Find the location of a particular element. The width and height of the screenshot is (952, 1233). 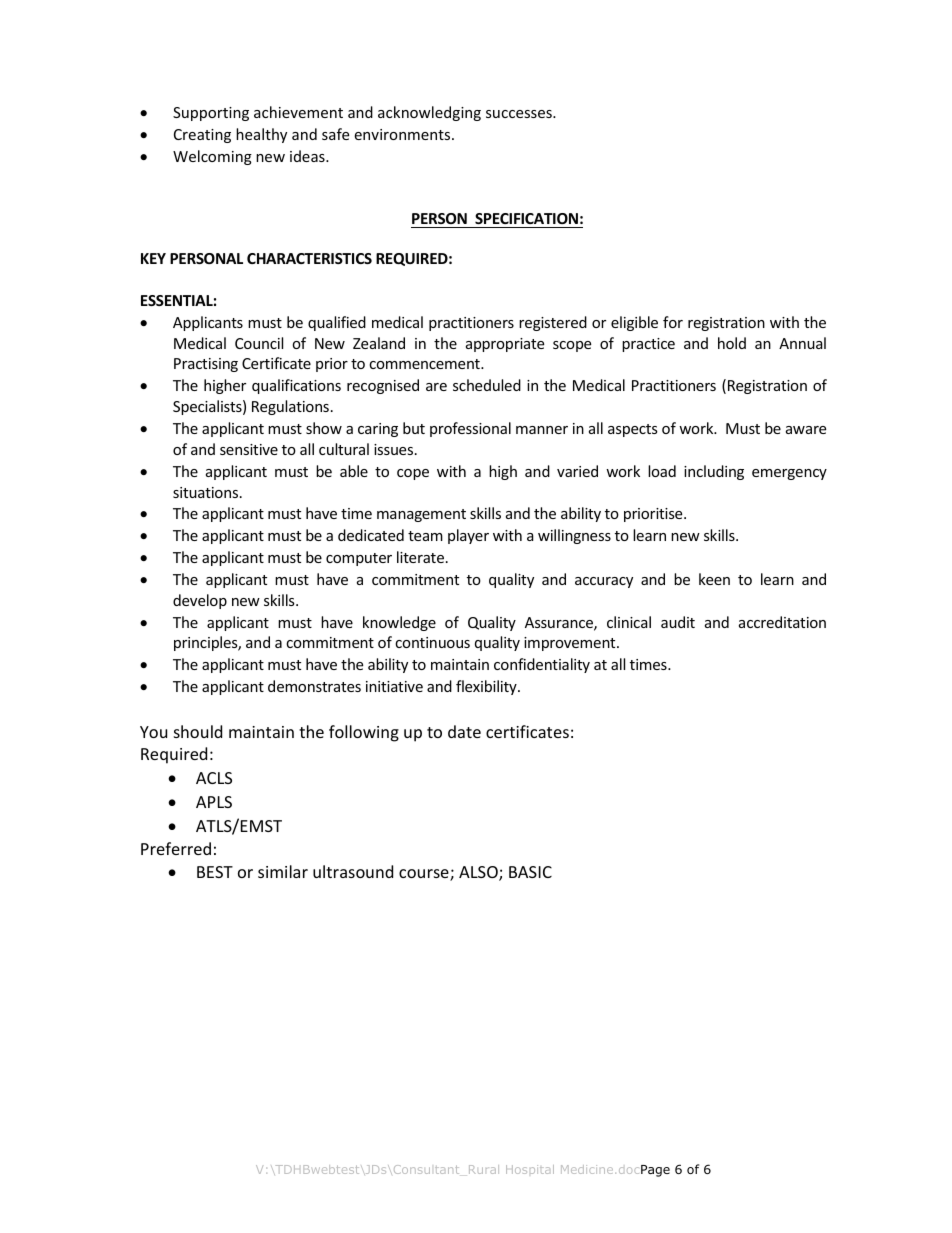

including is located at coordinates (714, 472).
